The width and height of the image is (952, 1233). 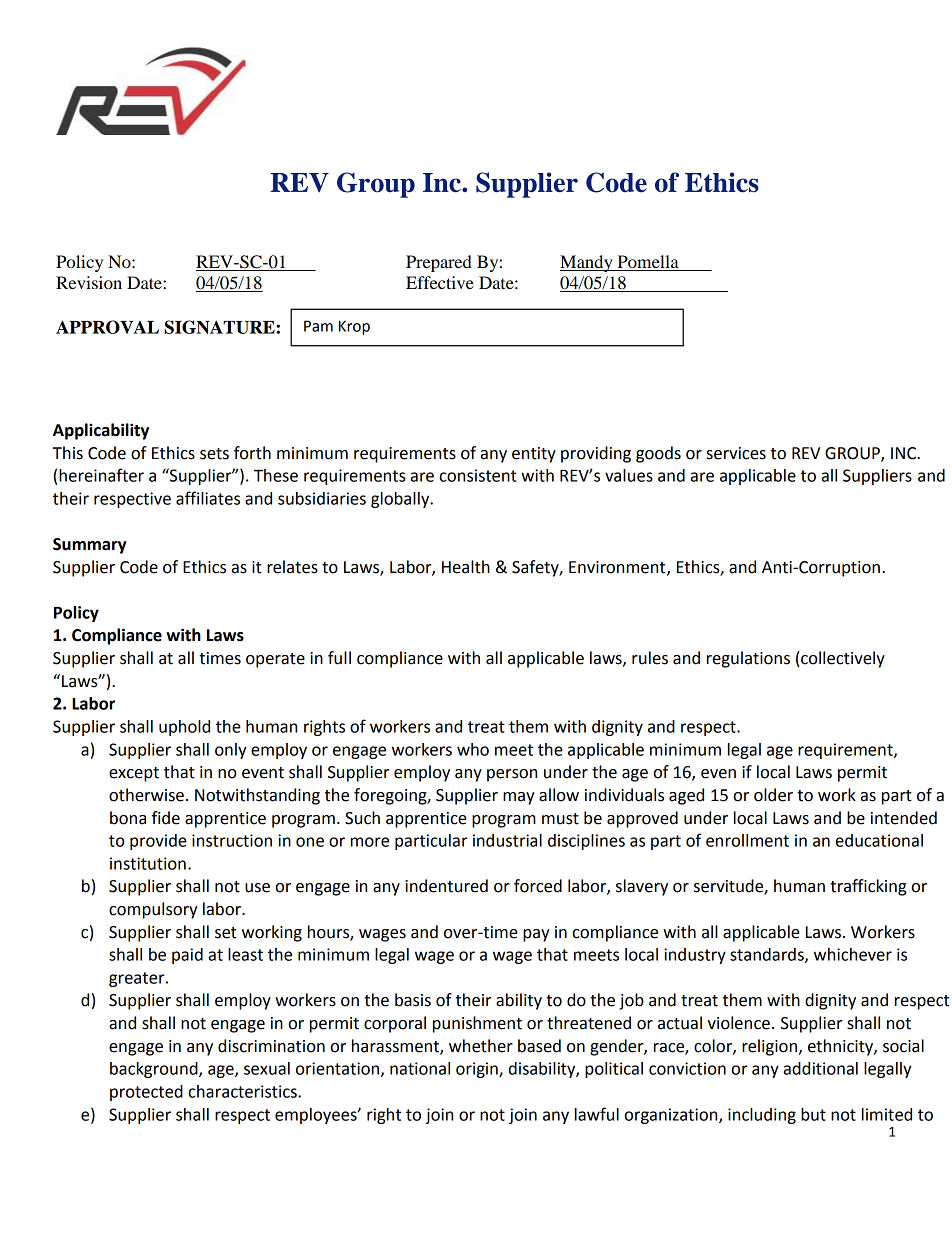 I want to click on Mandy, so click(x=587, y=263).
